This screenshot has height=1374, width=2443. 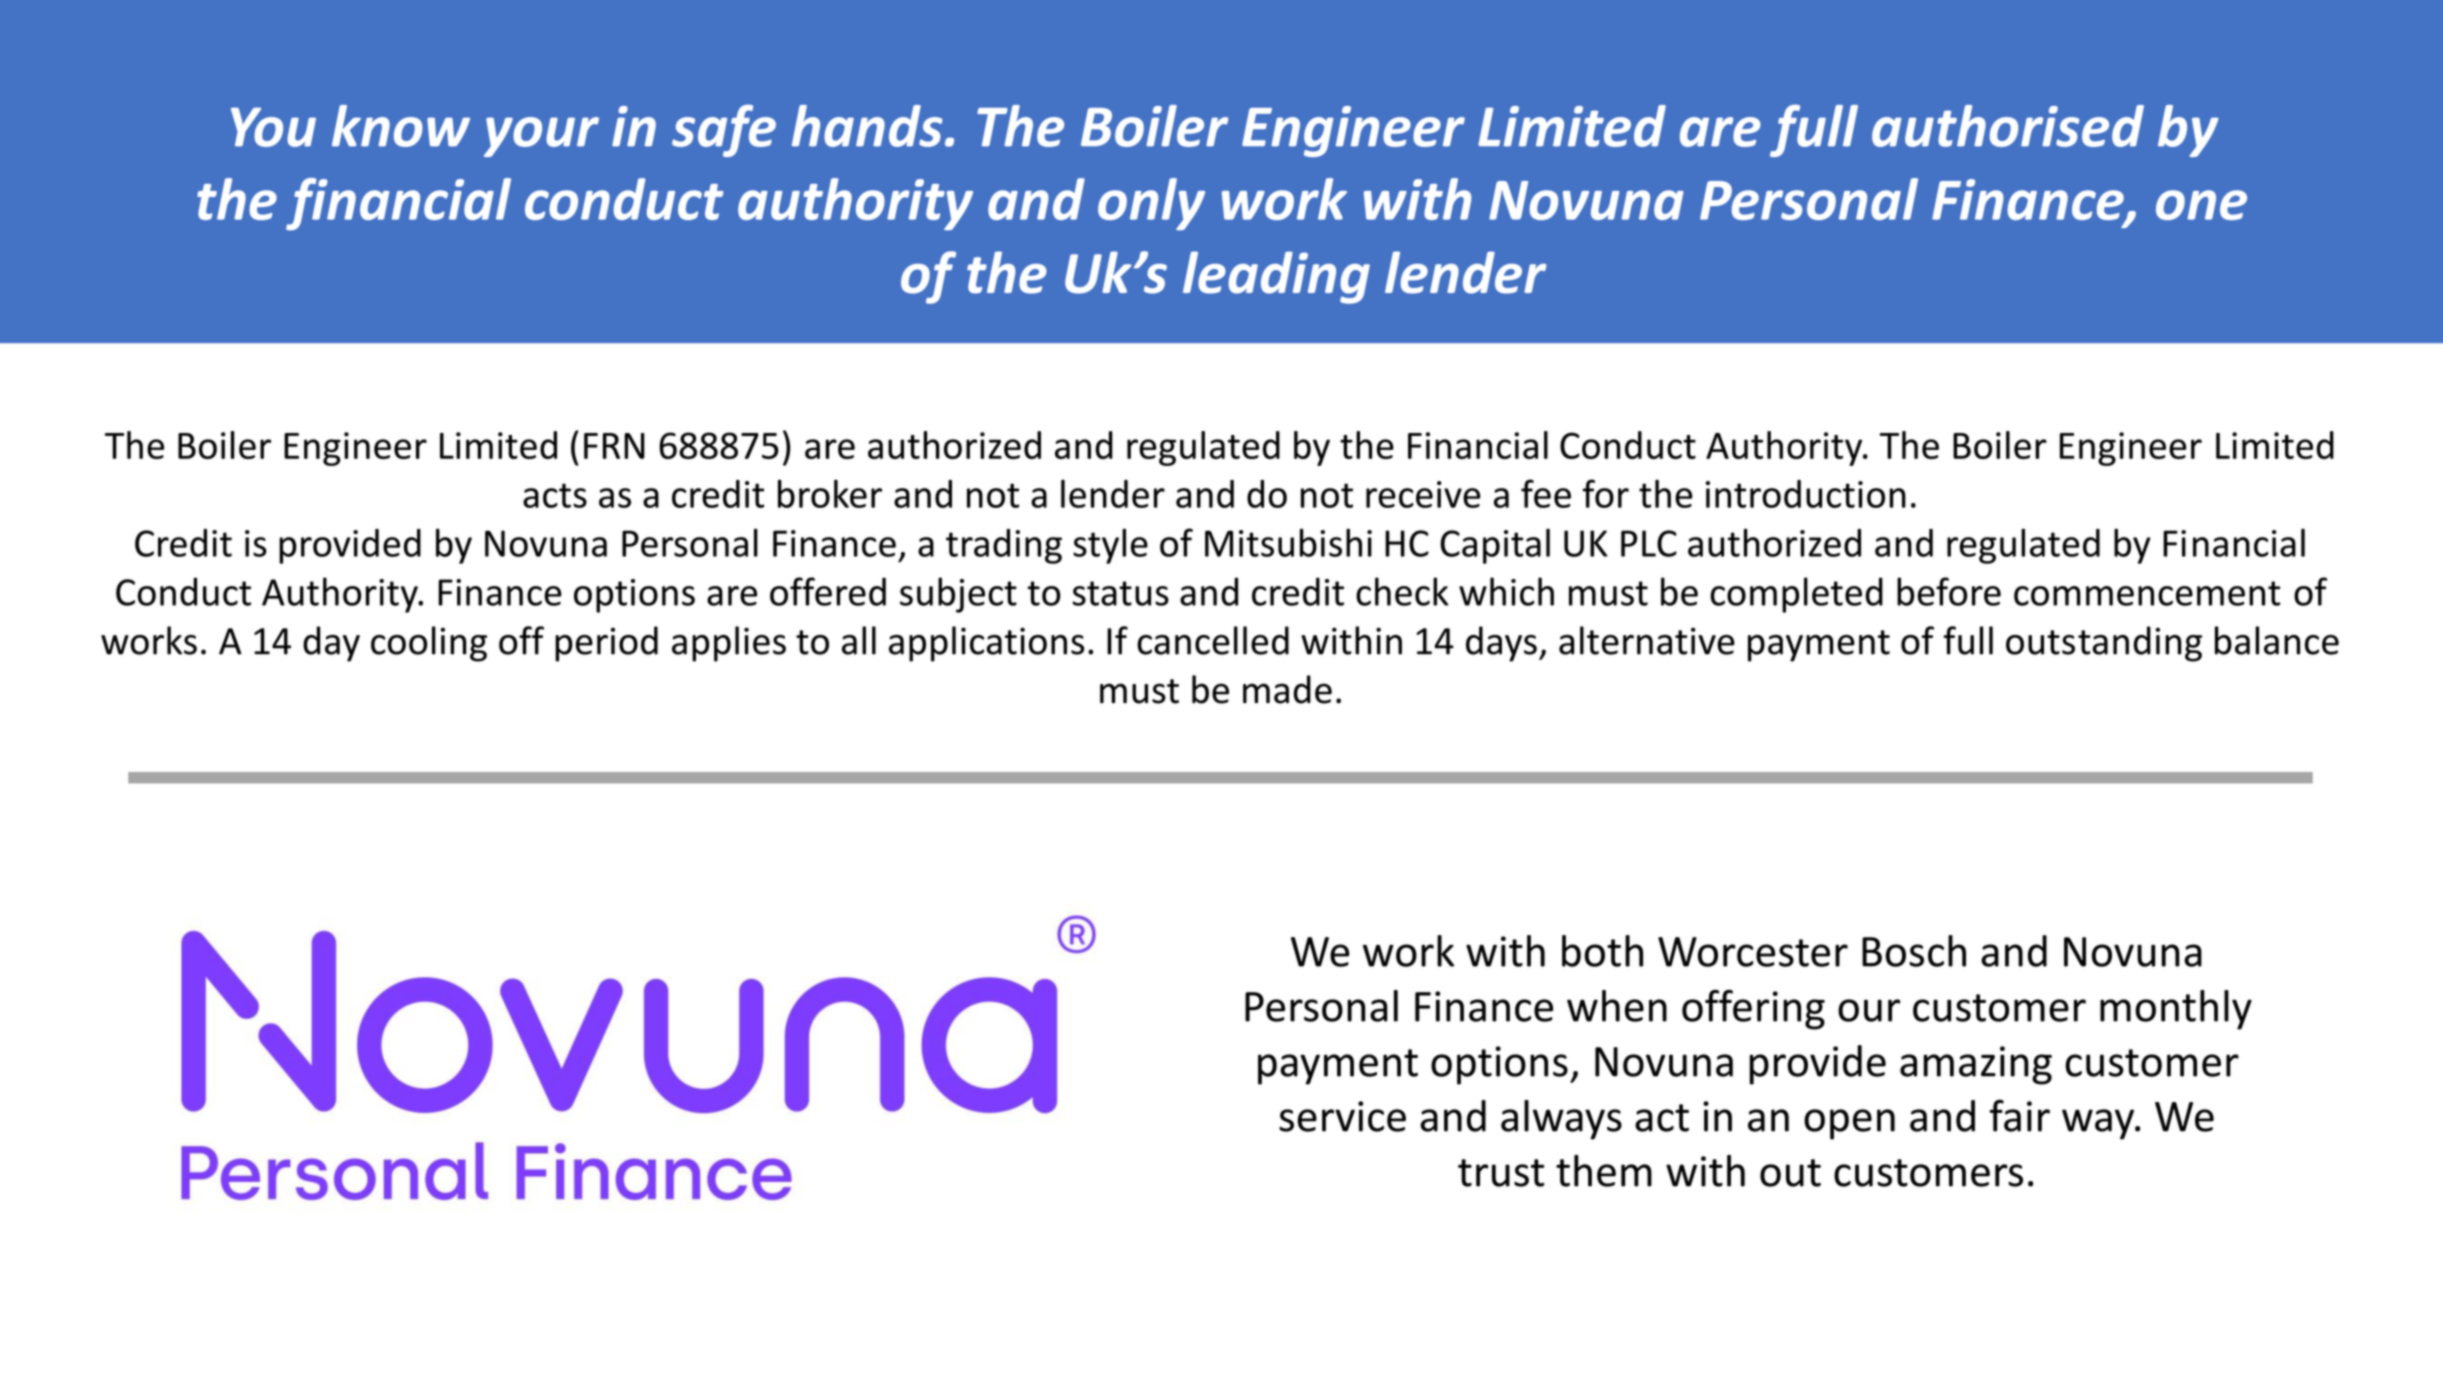 What do you see at coordinates (1342, 1116) in the screenshot?
I see `service` at bounding box center [1342, 1116].
